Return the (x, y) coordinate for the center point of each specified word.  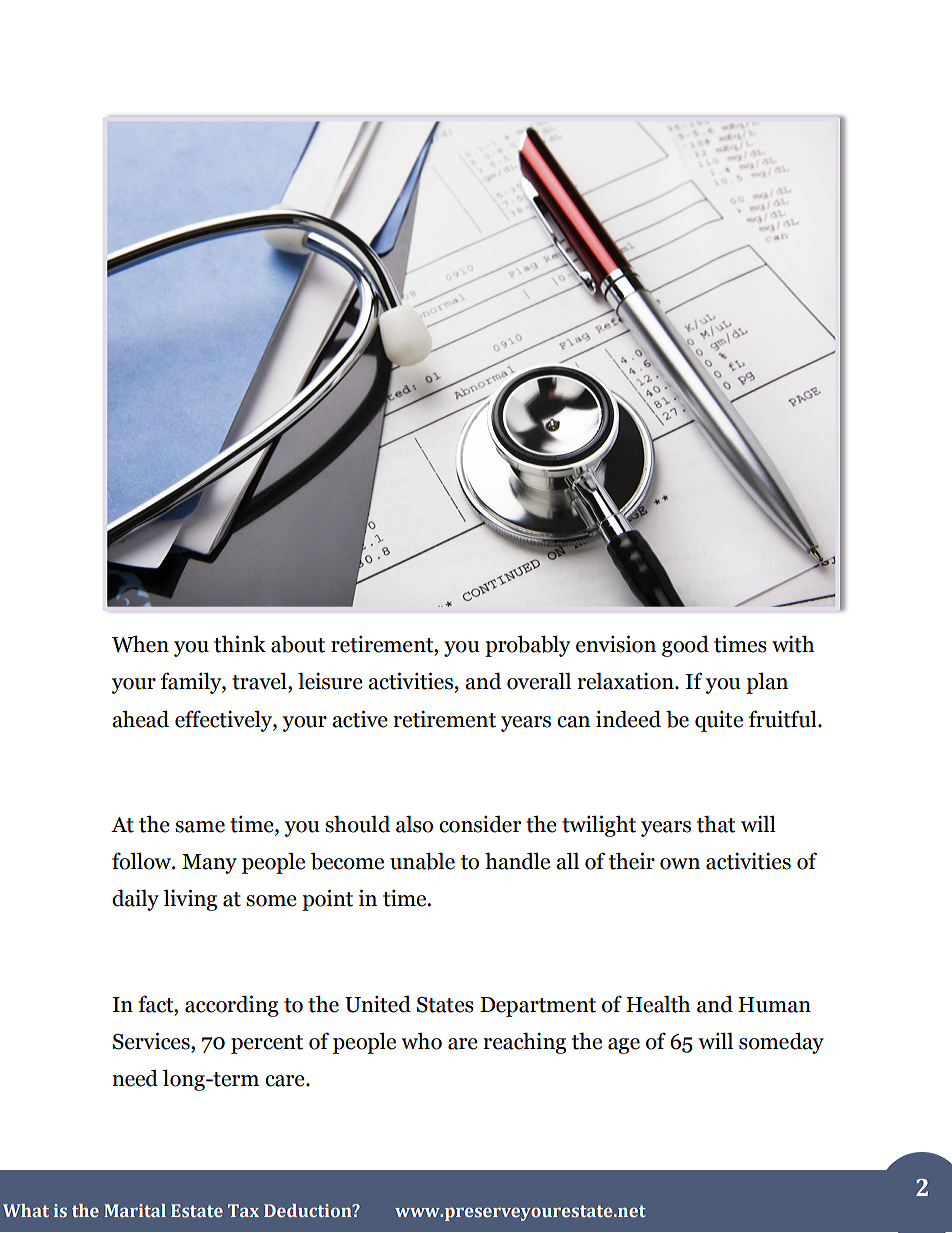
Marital (135, 1210)
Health (658, 1004)
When (140, 644)
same (200, 827)
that (716, 824)
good (685, 646)
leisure (330, 681)
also (414, 824)
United (378, 1004)
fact (157, 1004)
